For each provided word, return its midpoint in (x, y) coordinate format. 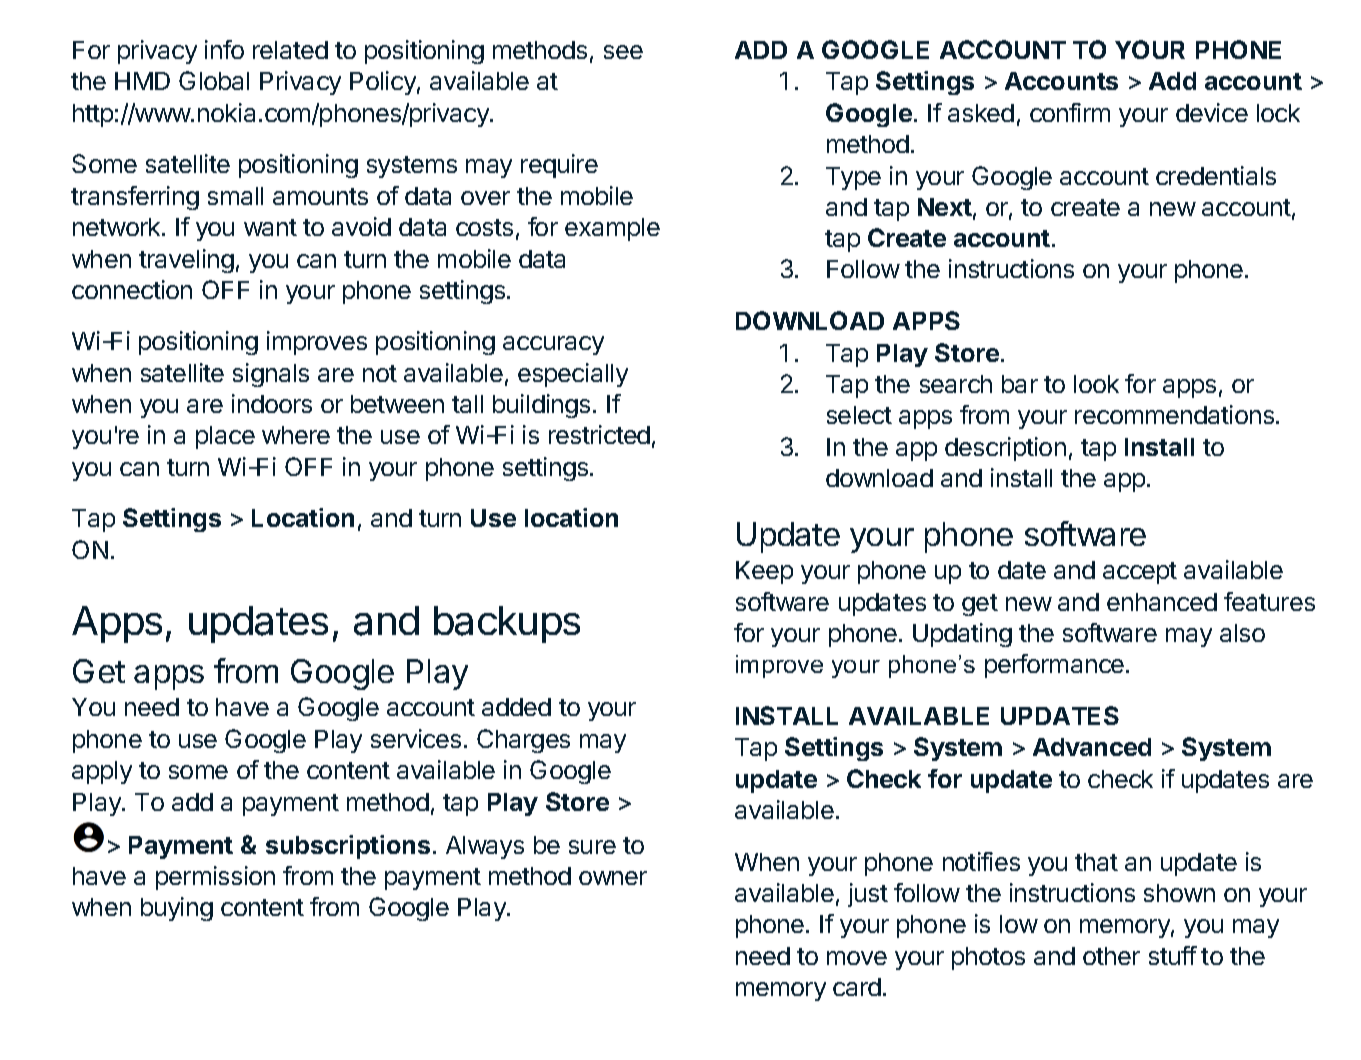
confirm (1070, 112)
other (1111, 956)
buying (177, 909)
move (857, 958)
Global (214, 80)
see (623, 52)
